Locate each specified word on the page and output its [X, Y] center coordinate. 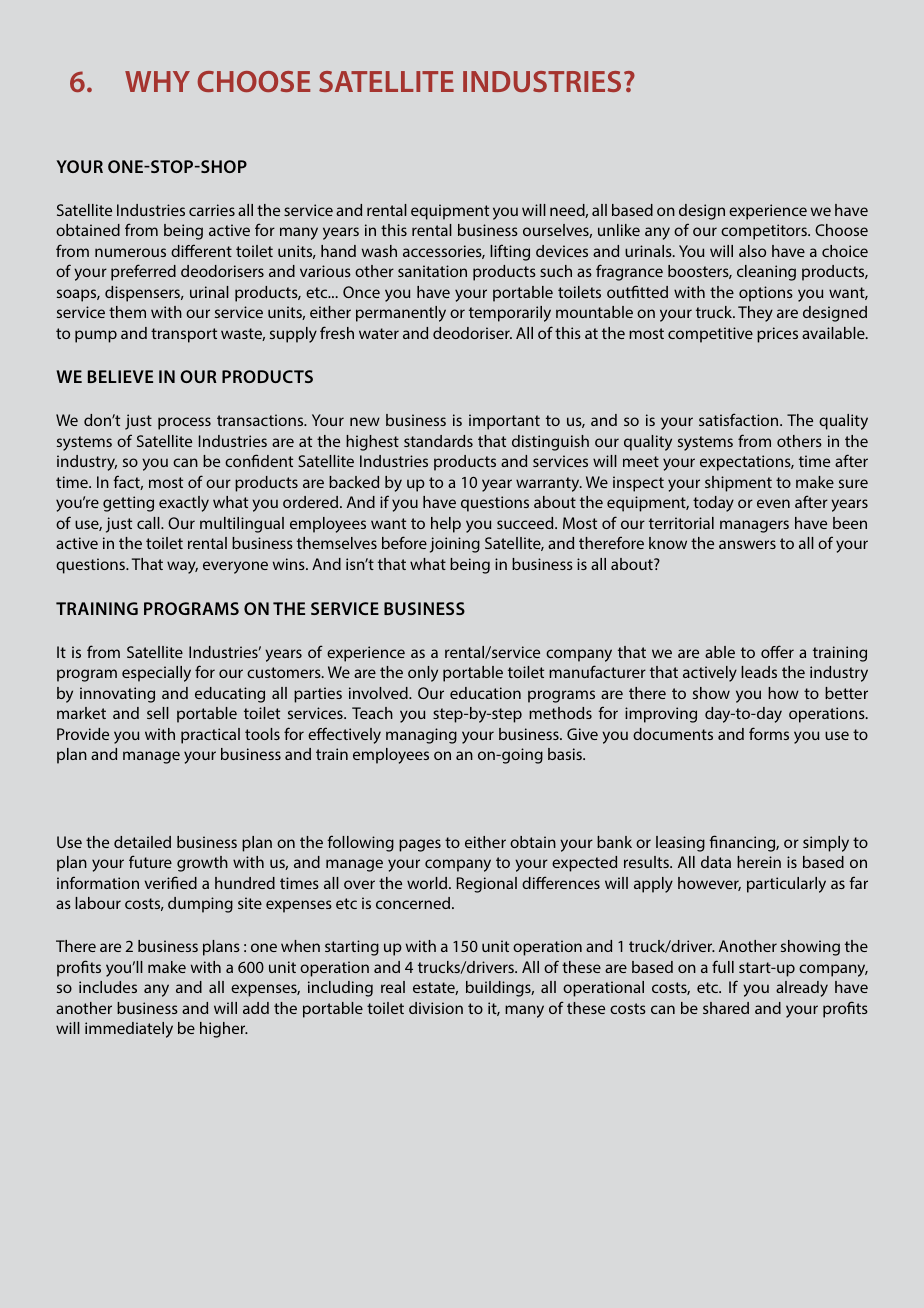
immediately [129, 1030]
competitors [765, 232]
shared [726, 1008]
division [436, 1008]
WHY [157, 81]
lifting [510, 252]
